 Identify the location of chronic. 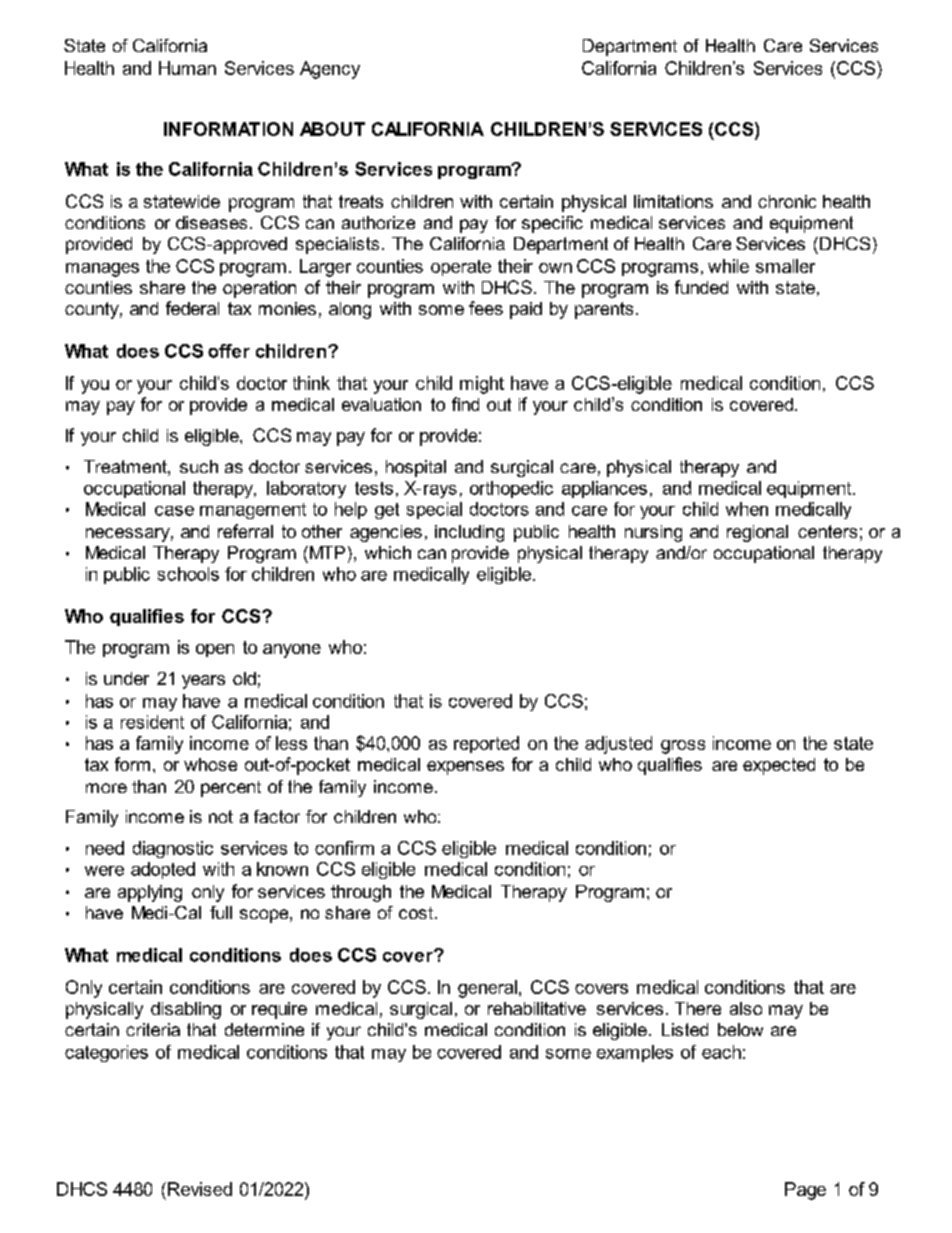
(787, 201).
